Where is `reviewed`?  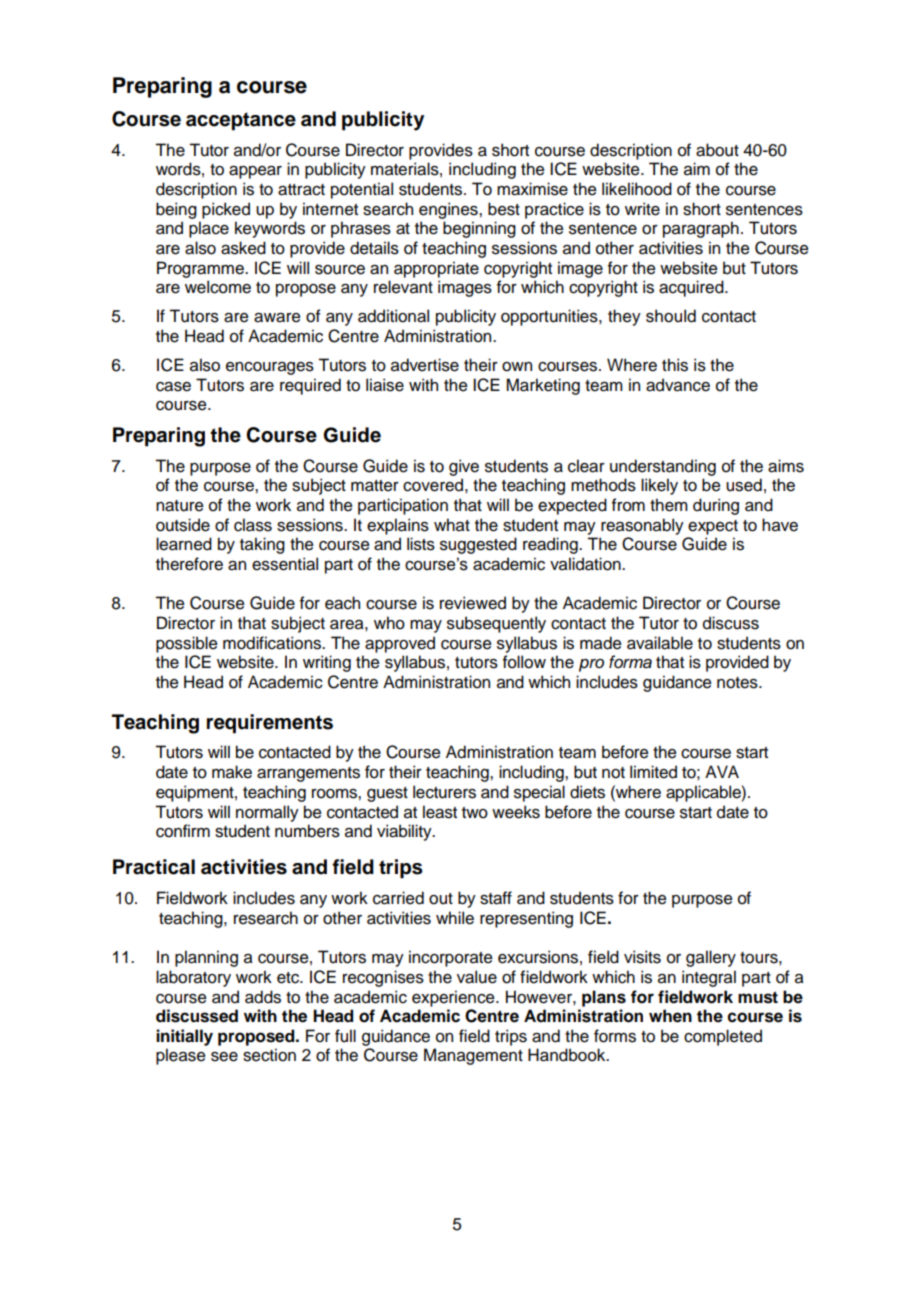
reviewed is located at coordinates (473, 603).
